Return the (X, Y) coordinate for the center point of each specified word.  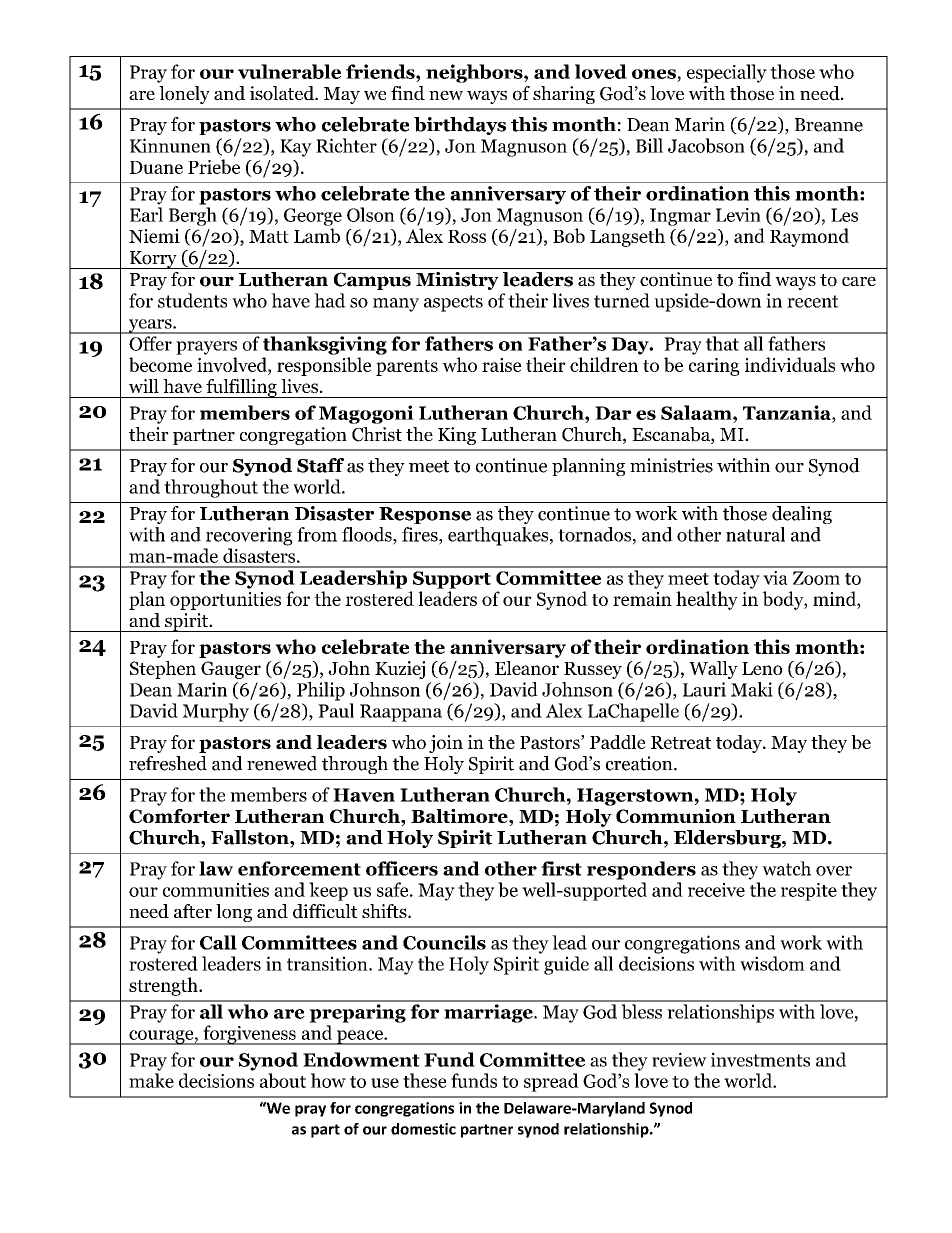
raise (501, 365)
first (561, 868)
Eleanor (527, 668)
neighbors (475, 73)
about (283, 1080)
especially (727, 73)
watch (786, 868)
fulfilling (241, 388)
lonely (184, 95)
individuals (790, 364)
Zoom (816, 578)
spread (551, 1082)
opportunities (225, 601)
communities (216, 890)
